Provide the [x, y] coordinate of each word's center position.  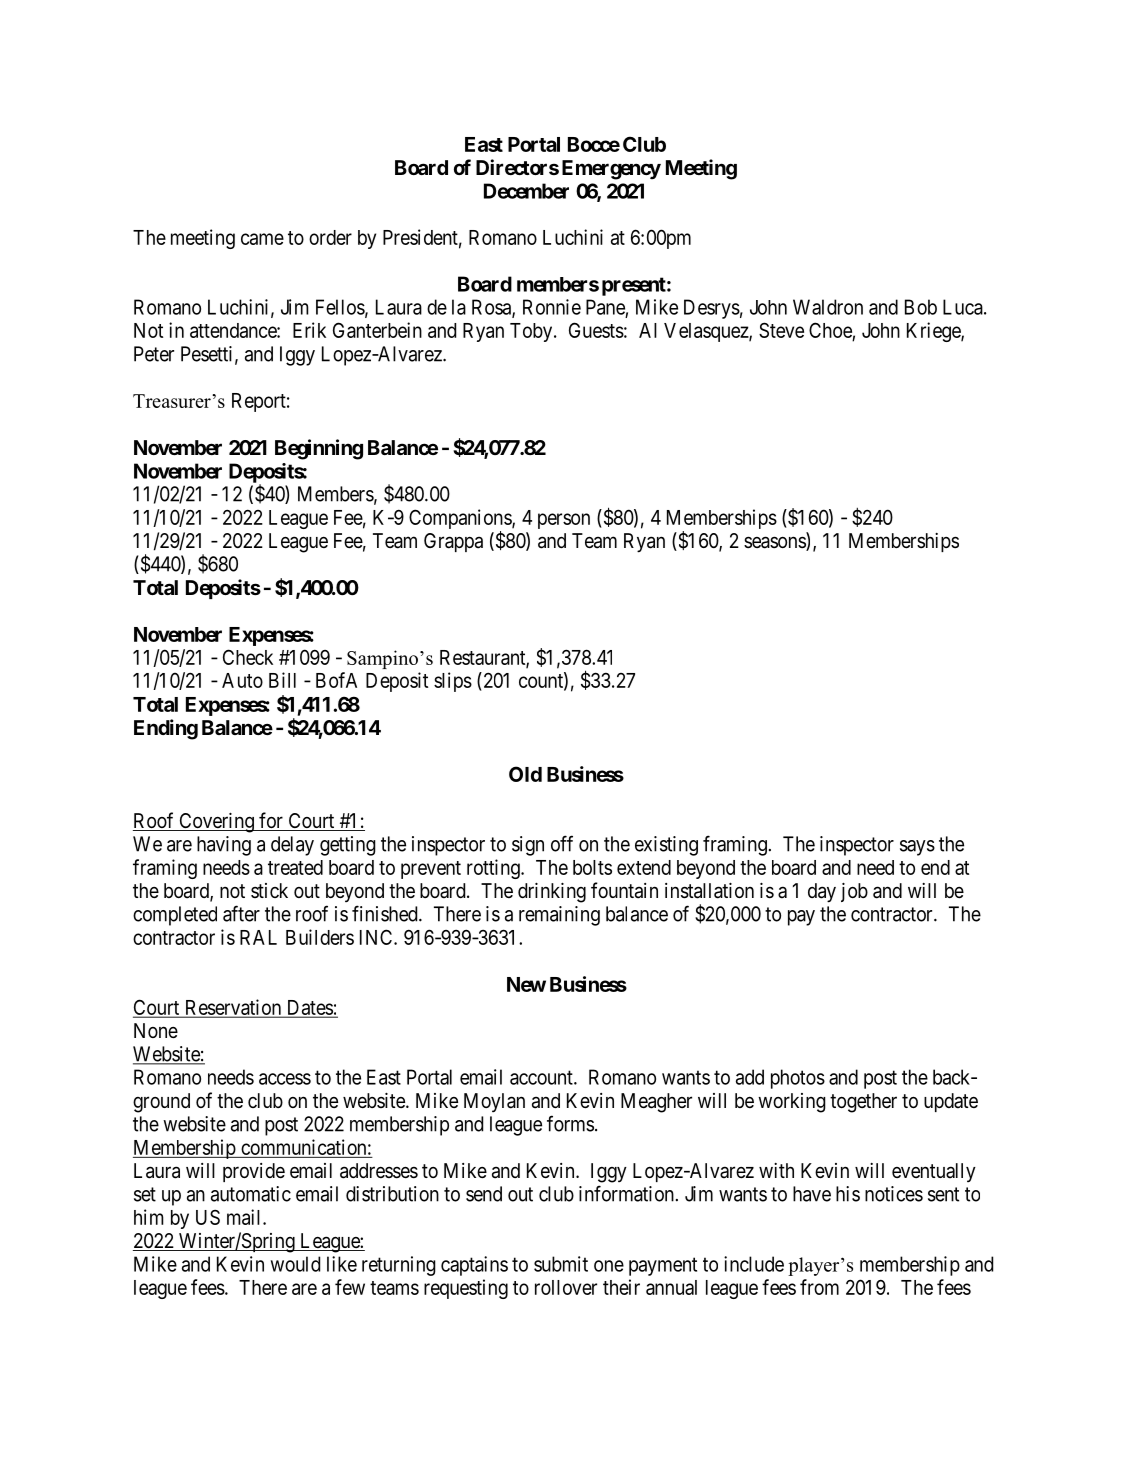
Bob [921, 307]
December [526, 191]
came [262, 239]
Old [525, 774]
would [295, 1264]
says [917, 848]
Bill [282, 680]
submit [561, 1264]
